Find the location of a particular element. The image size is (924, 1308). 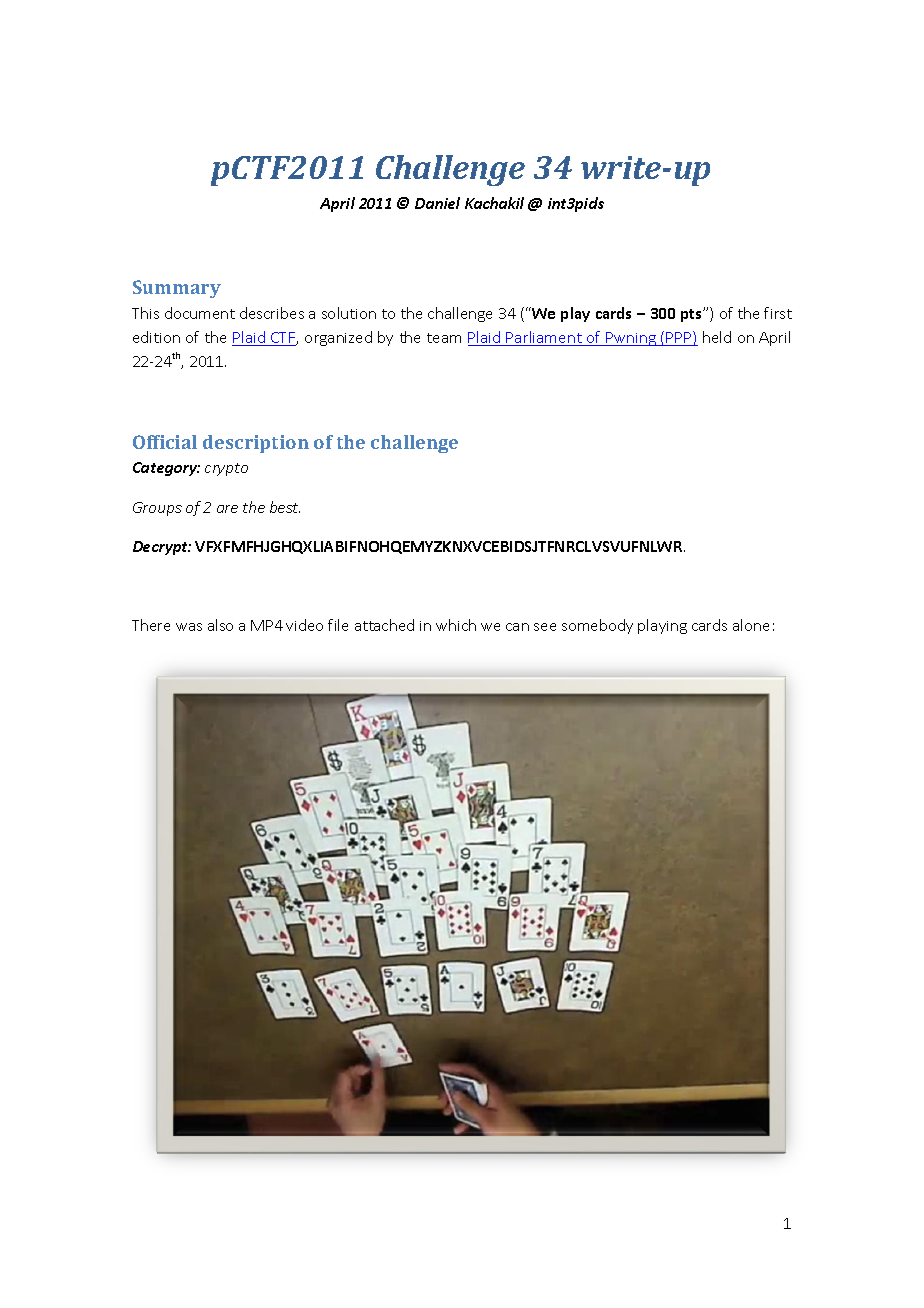

held is located at coordinates (717, 337).
